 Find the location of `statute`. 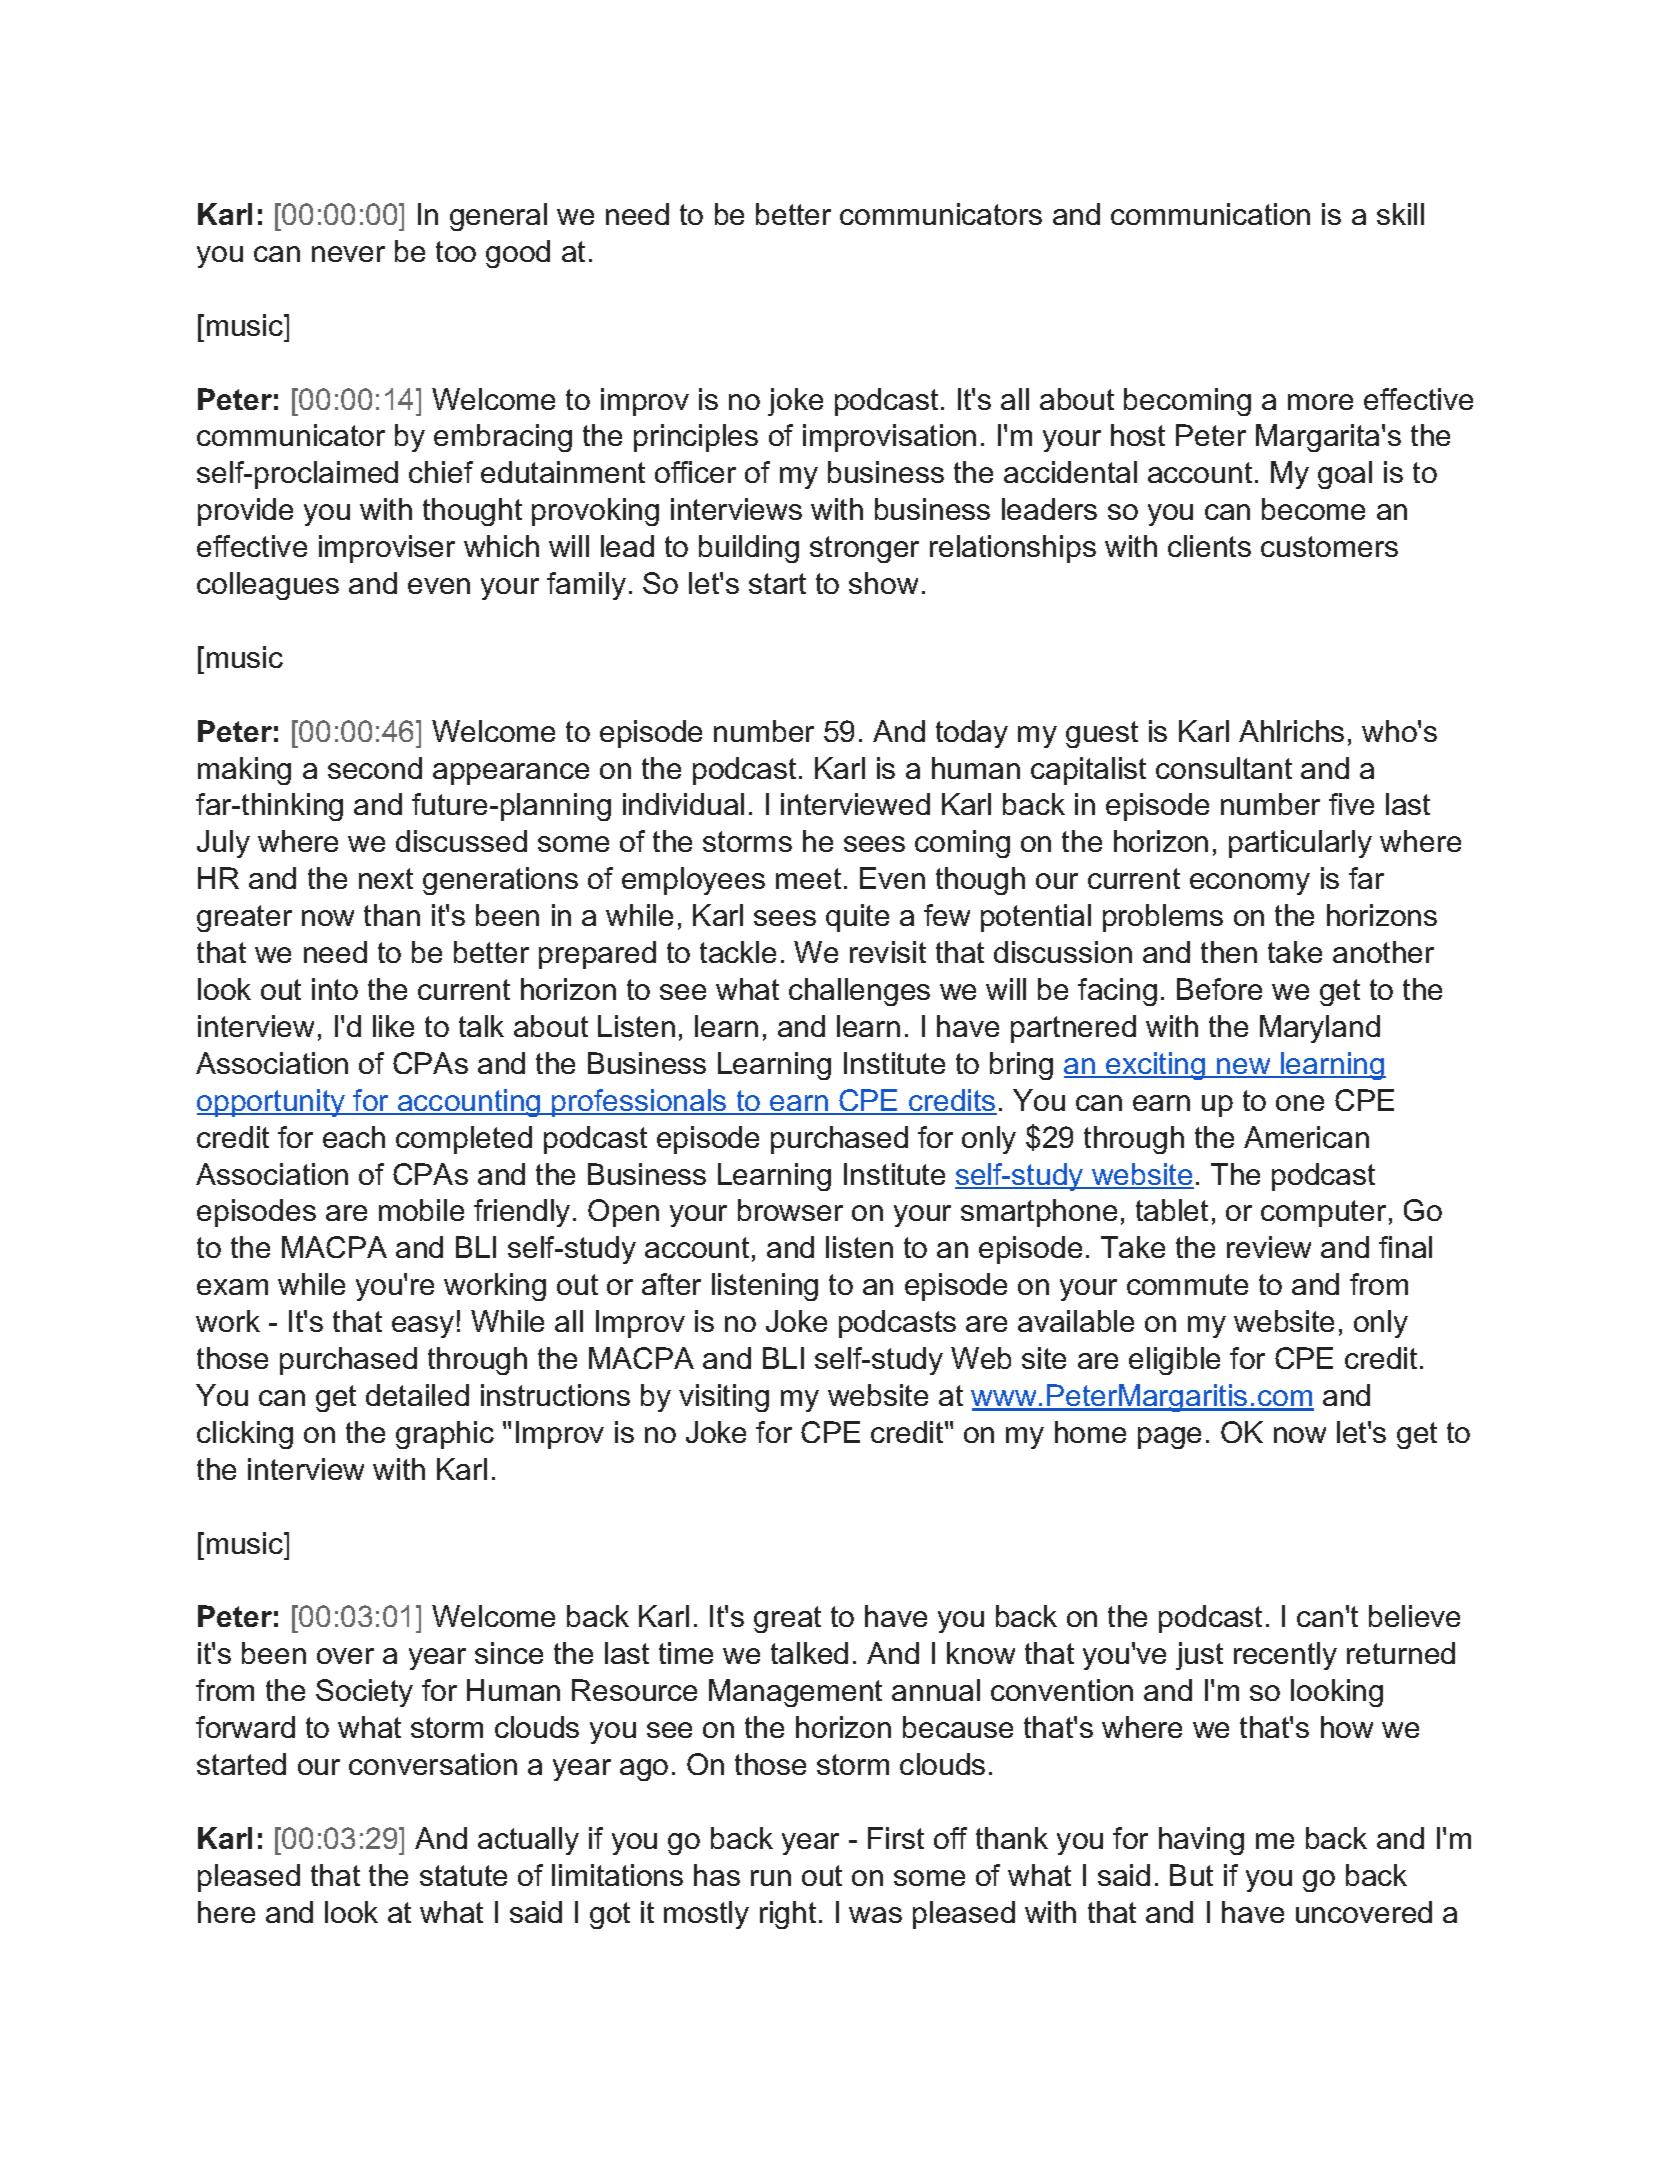

statute is located at coordinates (463, 1875).
